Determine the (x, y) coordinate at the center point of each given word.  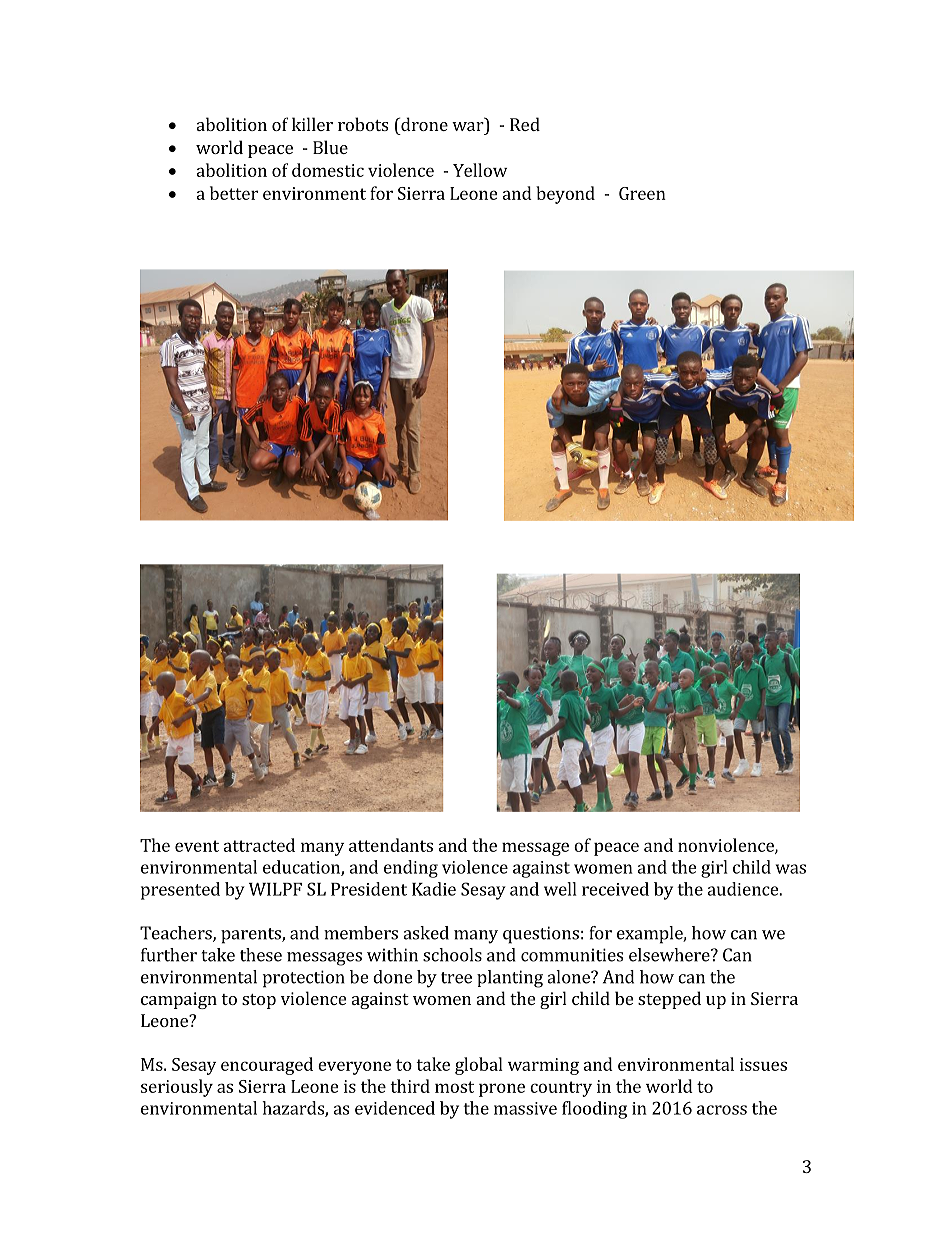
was (791, 869)
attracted (259, 845)
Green (642, 193)
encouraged (267, 1066)
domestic (328, 170)
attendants (391, 845)
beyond (565, 195)
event (197, 846)
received (615, 889)
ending (411, 869)
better (234, 193)
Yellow (480, 170)
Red (525, 124)
